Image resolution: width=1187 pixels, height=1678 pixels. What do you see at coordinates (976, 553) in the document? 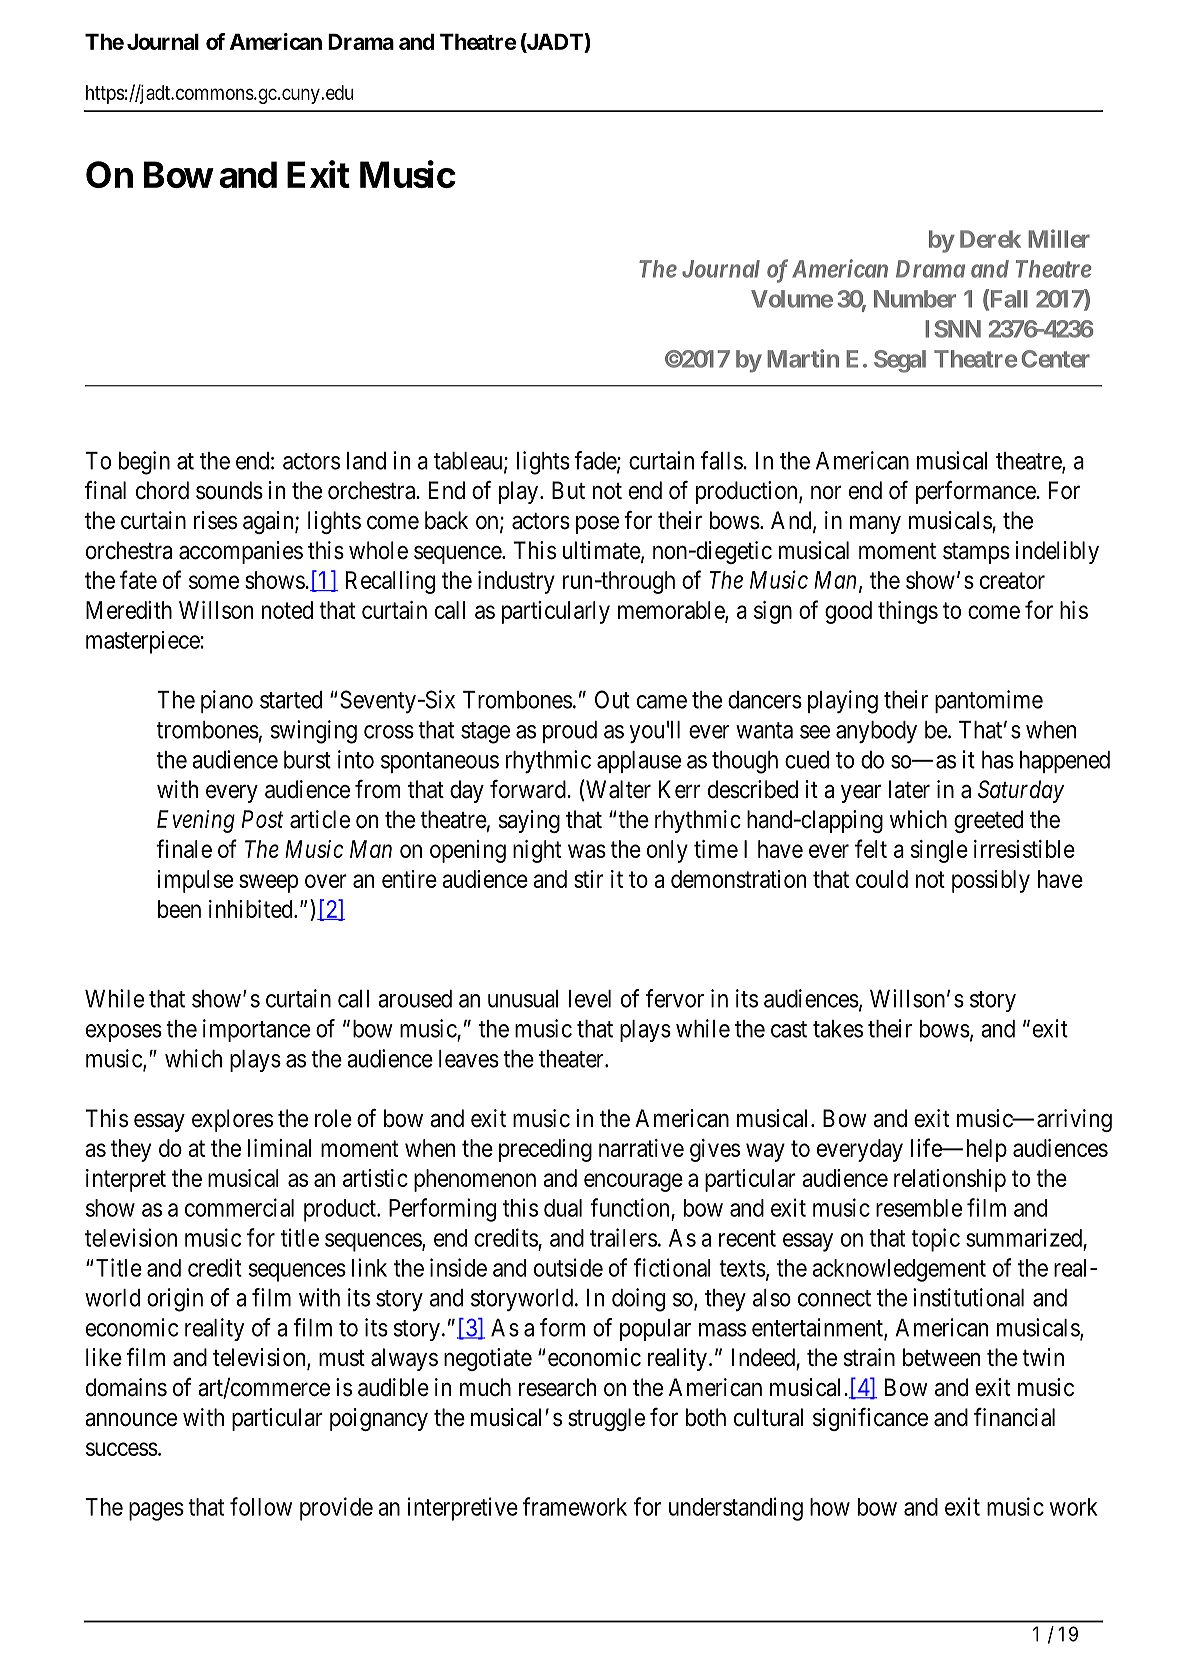
I see `stamps` at bounding box center [976, 553].
